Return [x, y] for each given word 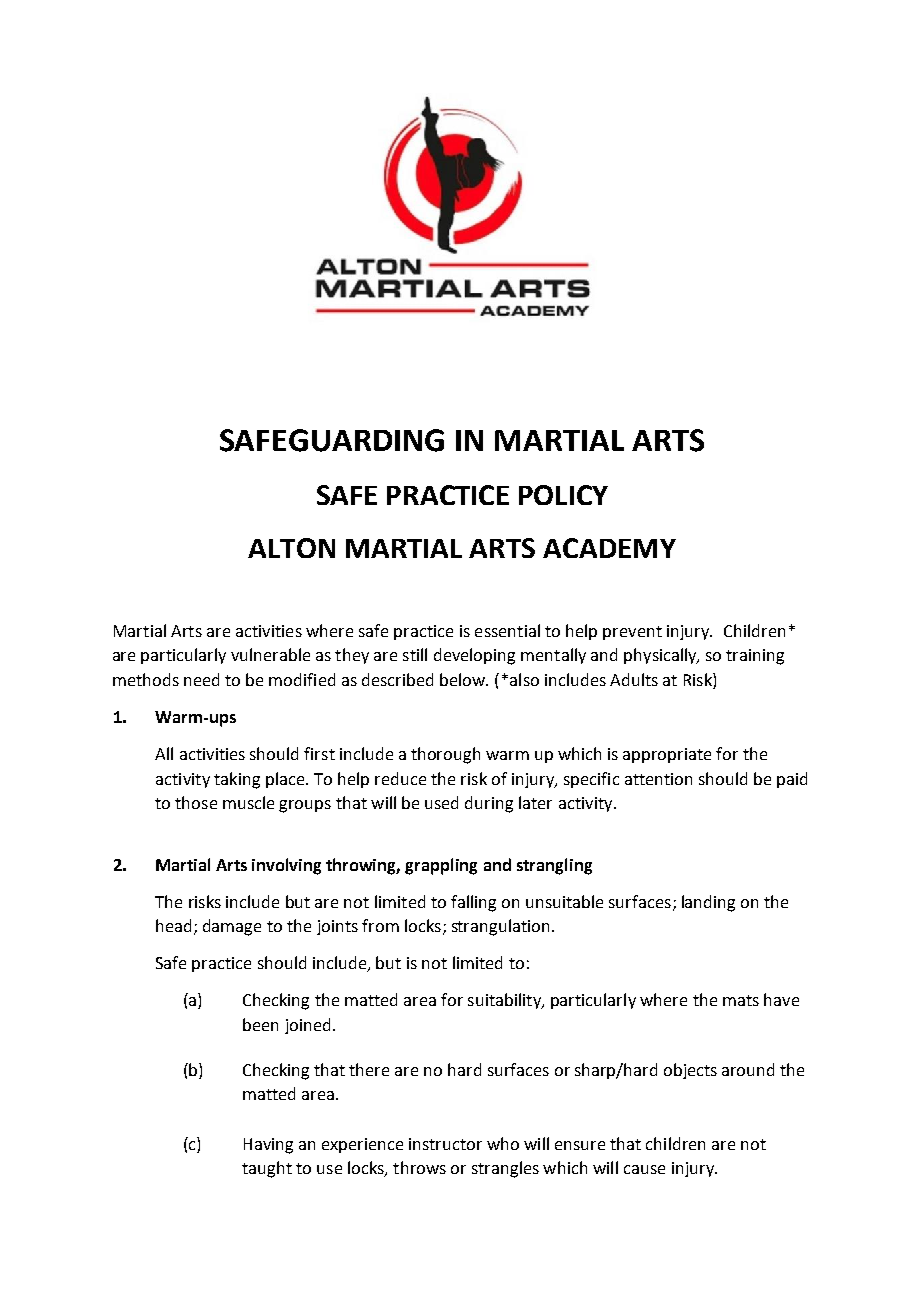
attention [658, 779]
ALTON [291, 548]
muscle [248, 802]
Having [268, 1146]
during [489, 804]
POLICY [563, 495]
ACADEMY [609, 548]
